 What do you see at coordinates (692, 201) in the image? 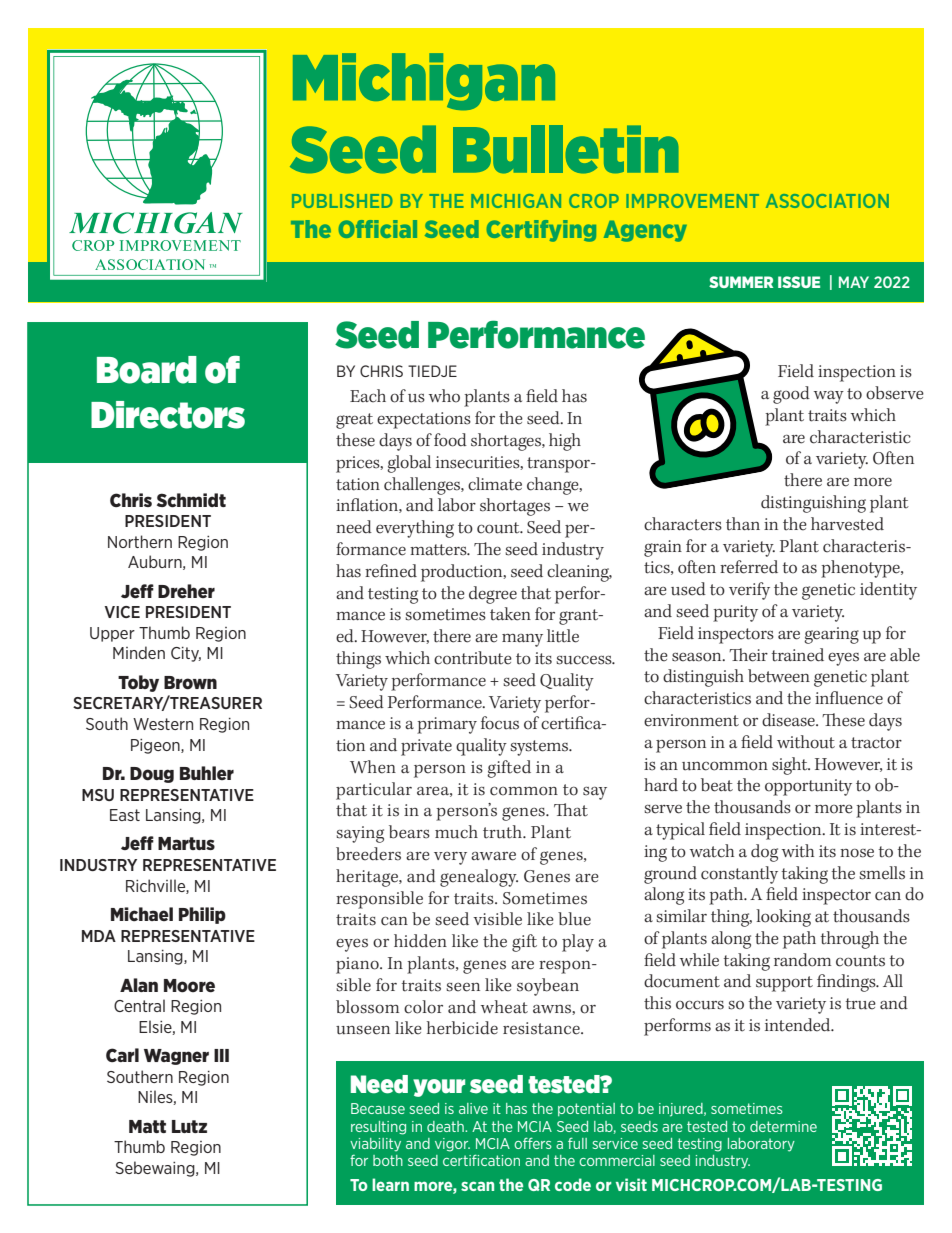
I see `IMPROVEMENT` at bounding box center [692, 201].
